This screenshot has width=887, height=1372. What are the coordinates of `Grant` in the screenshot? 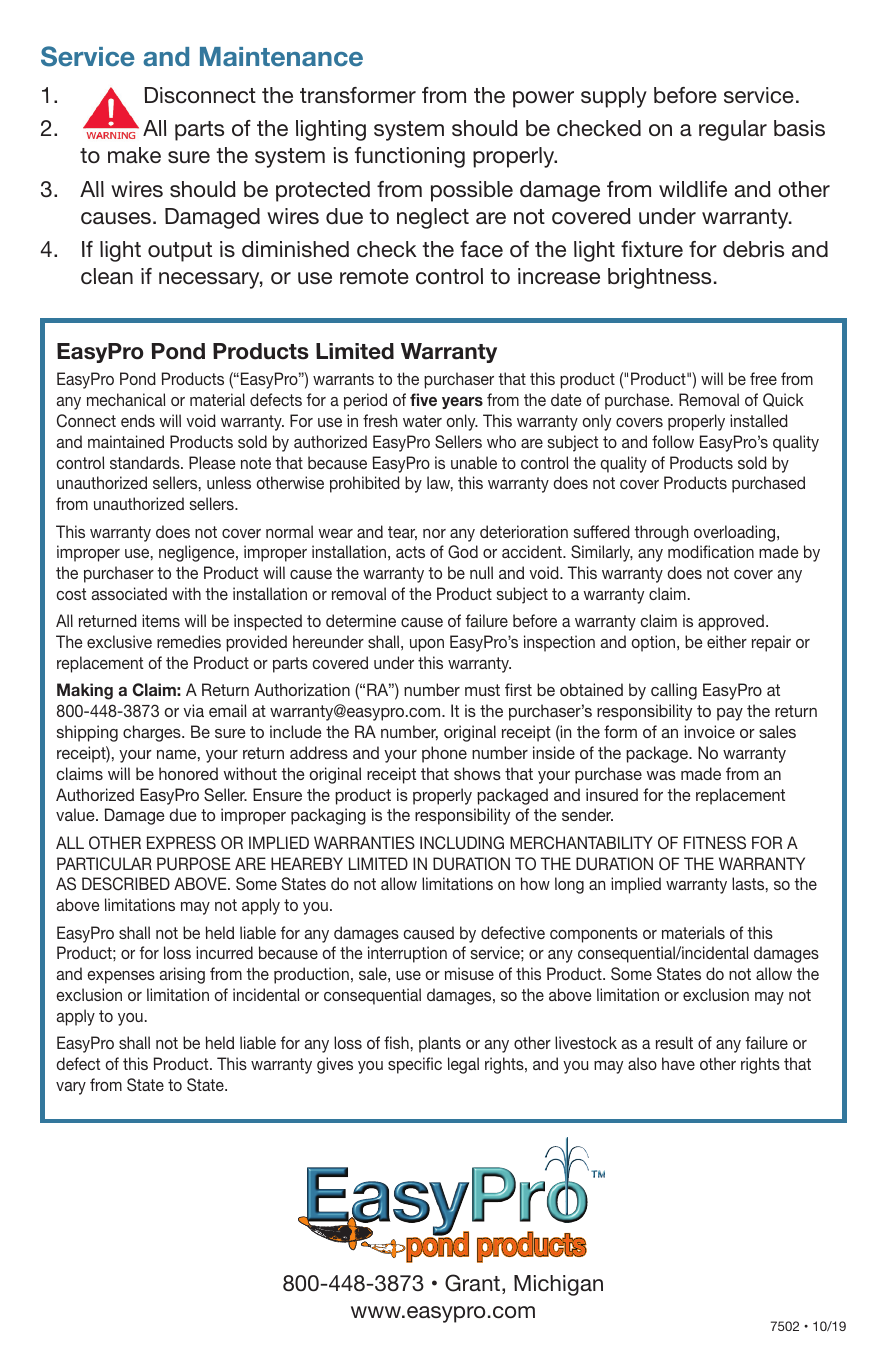 It's located at (474, 1284).
